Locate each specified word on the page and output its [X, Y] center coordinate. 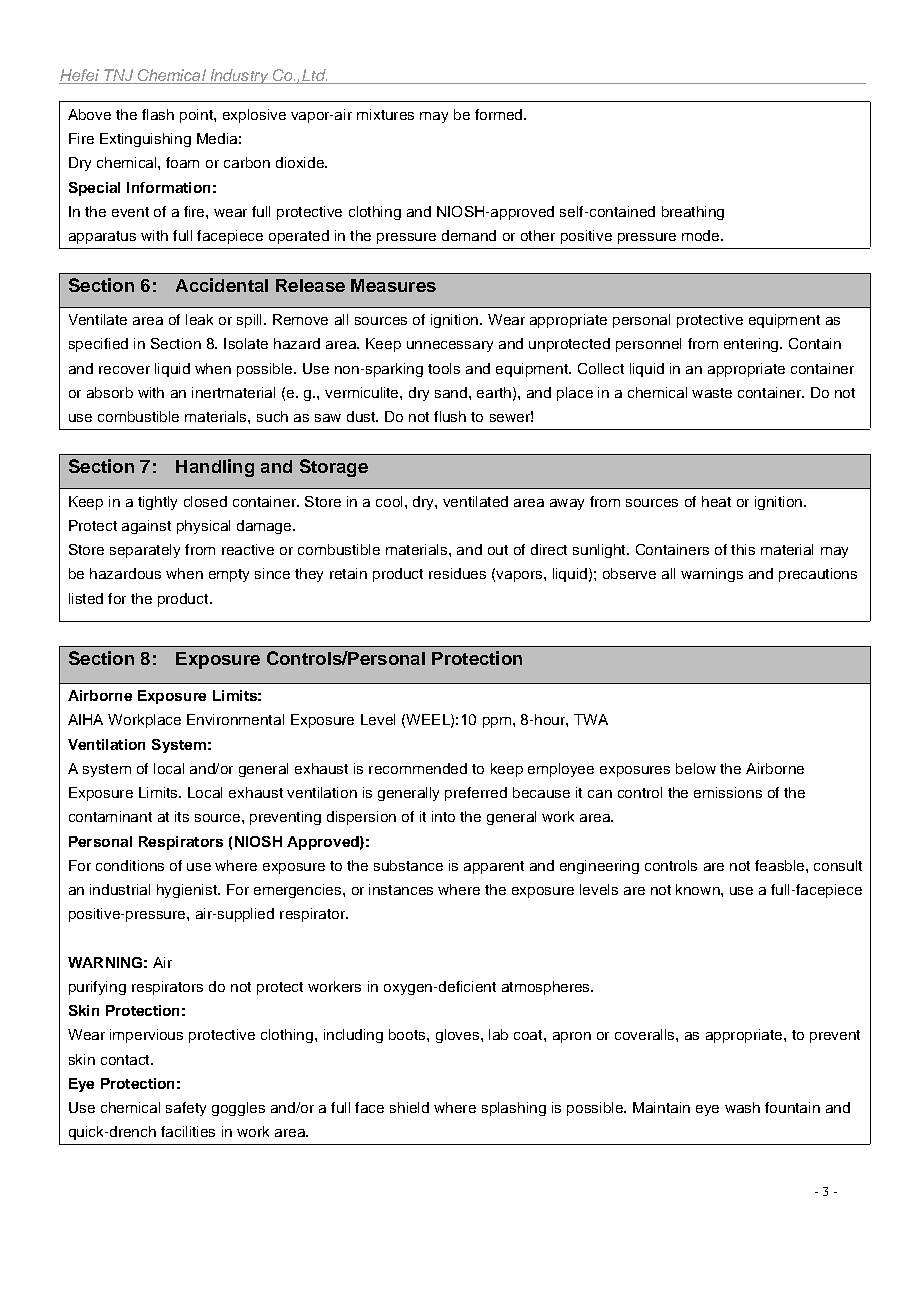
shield [409, 1107]
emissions [728, 792]
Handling [215, 468]
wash [742, 1107]
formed [500, 114]
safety [186, 1109]
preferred [476, 794]
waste [712, 393]
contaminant [110, 816]
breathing [693, 213]
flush [450, 416]
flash [158, 114]
